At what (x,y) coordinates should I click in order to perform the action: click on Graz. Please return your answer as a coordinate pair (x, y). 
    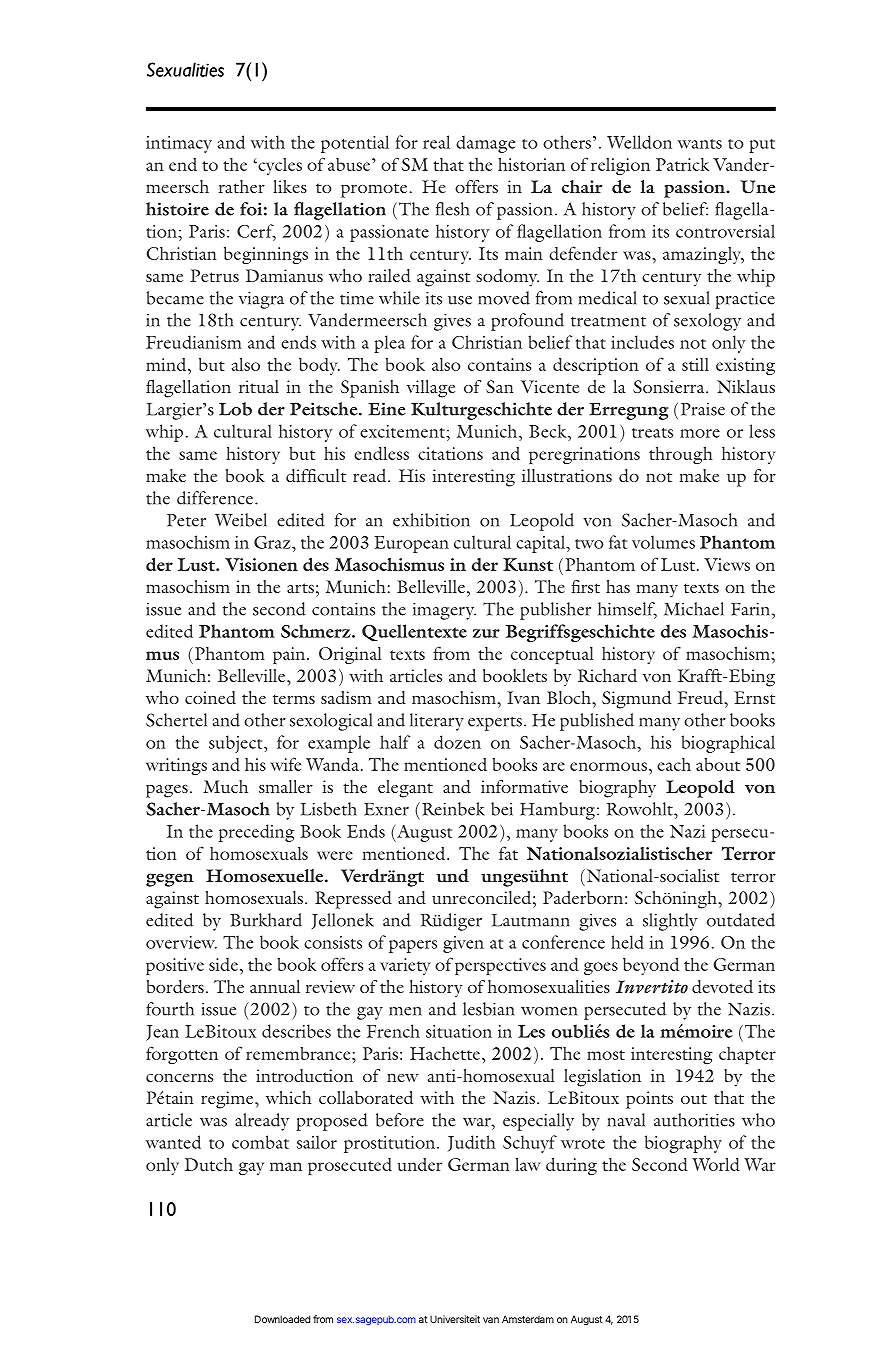
    Looking at the image, I should click on (273, 542).
